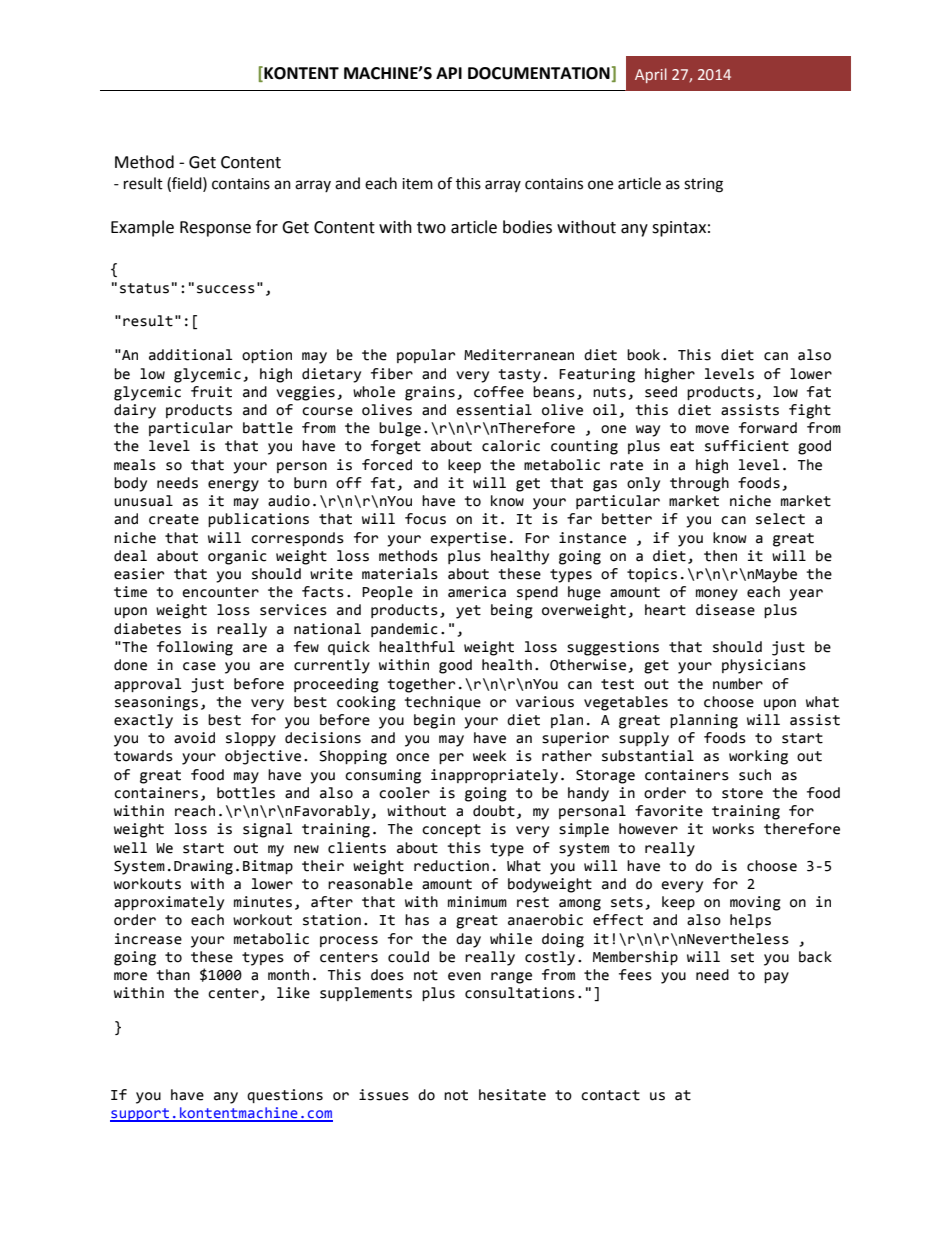 This document has height=1233, width=952. Describe the element at coordinates (215, 229) in the document. I see `Response` at that location.
